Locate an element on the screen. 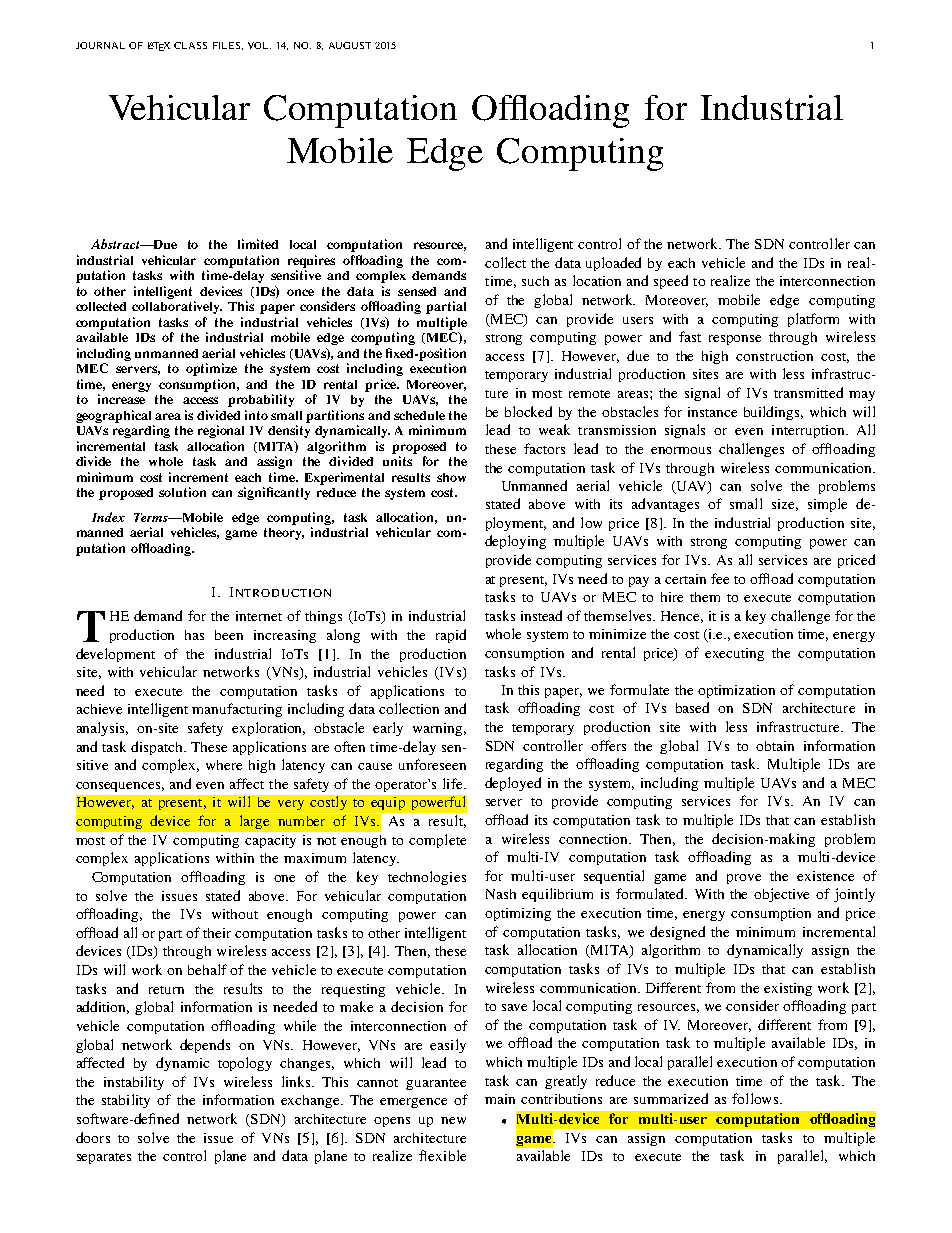  speed is located at coordinates (671, 282).
